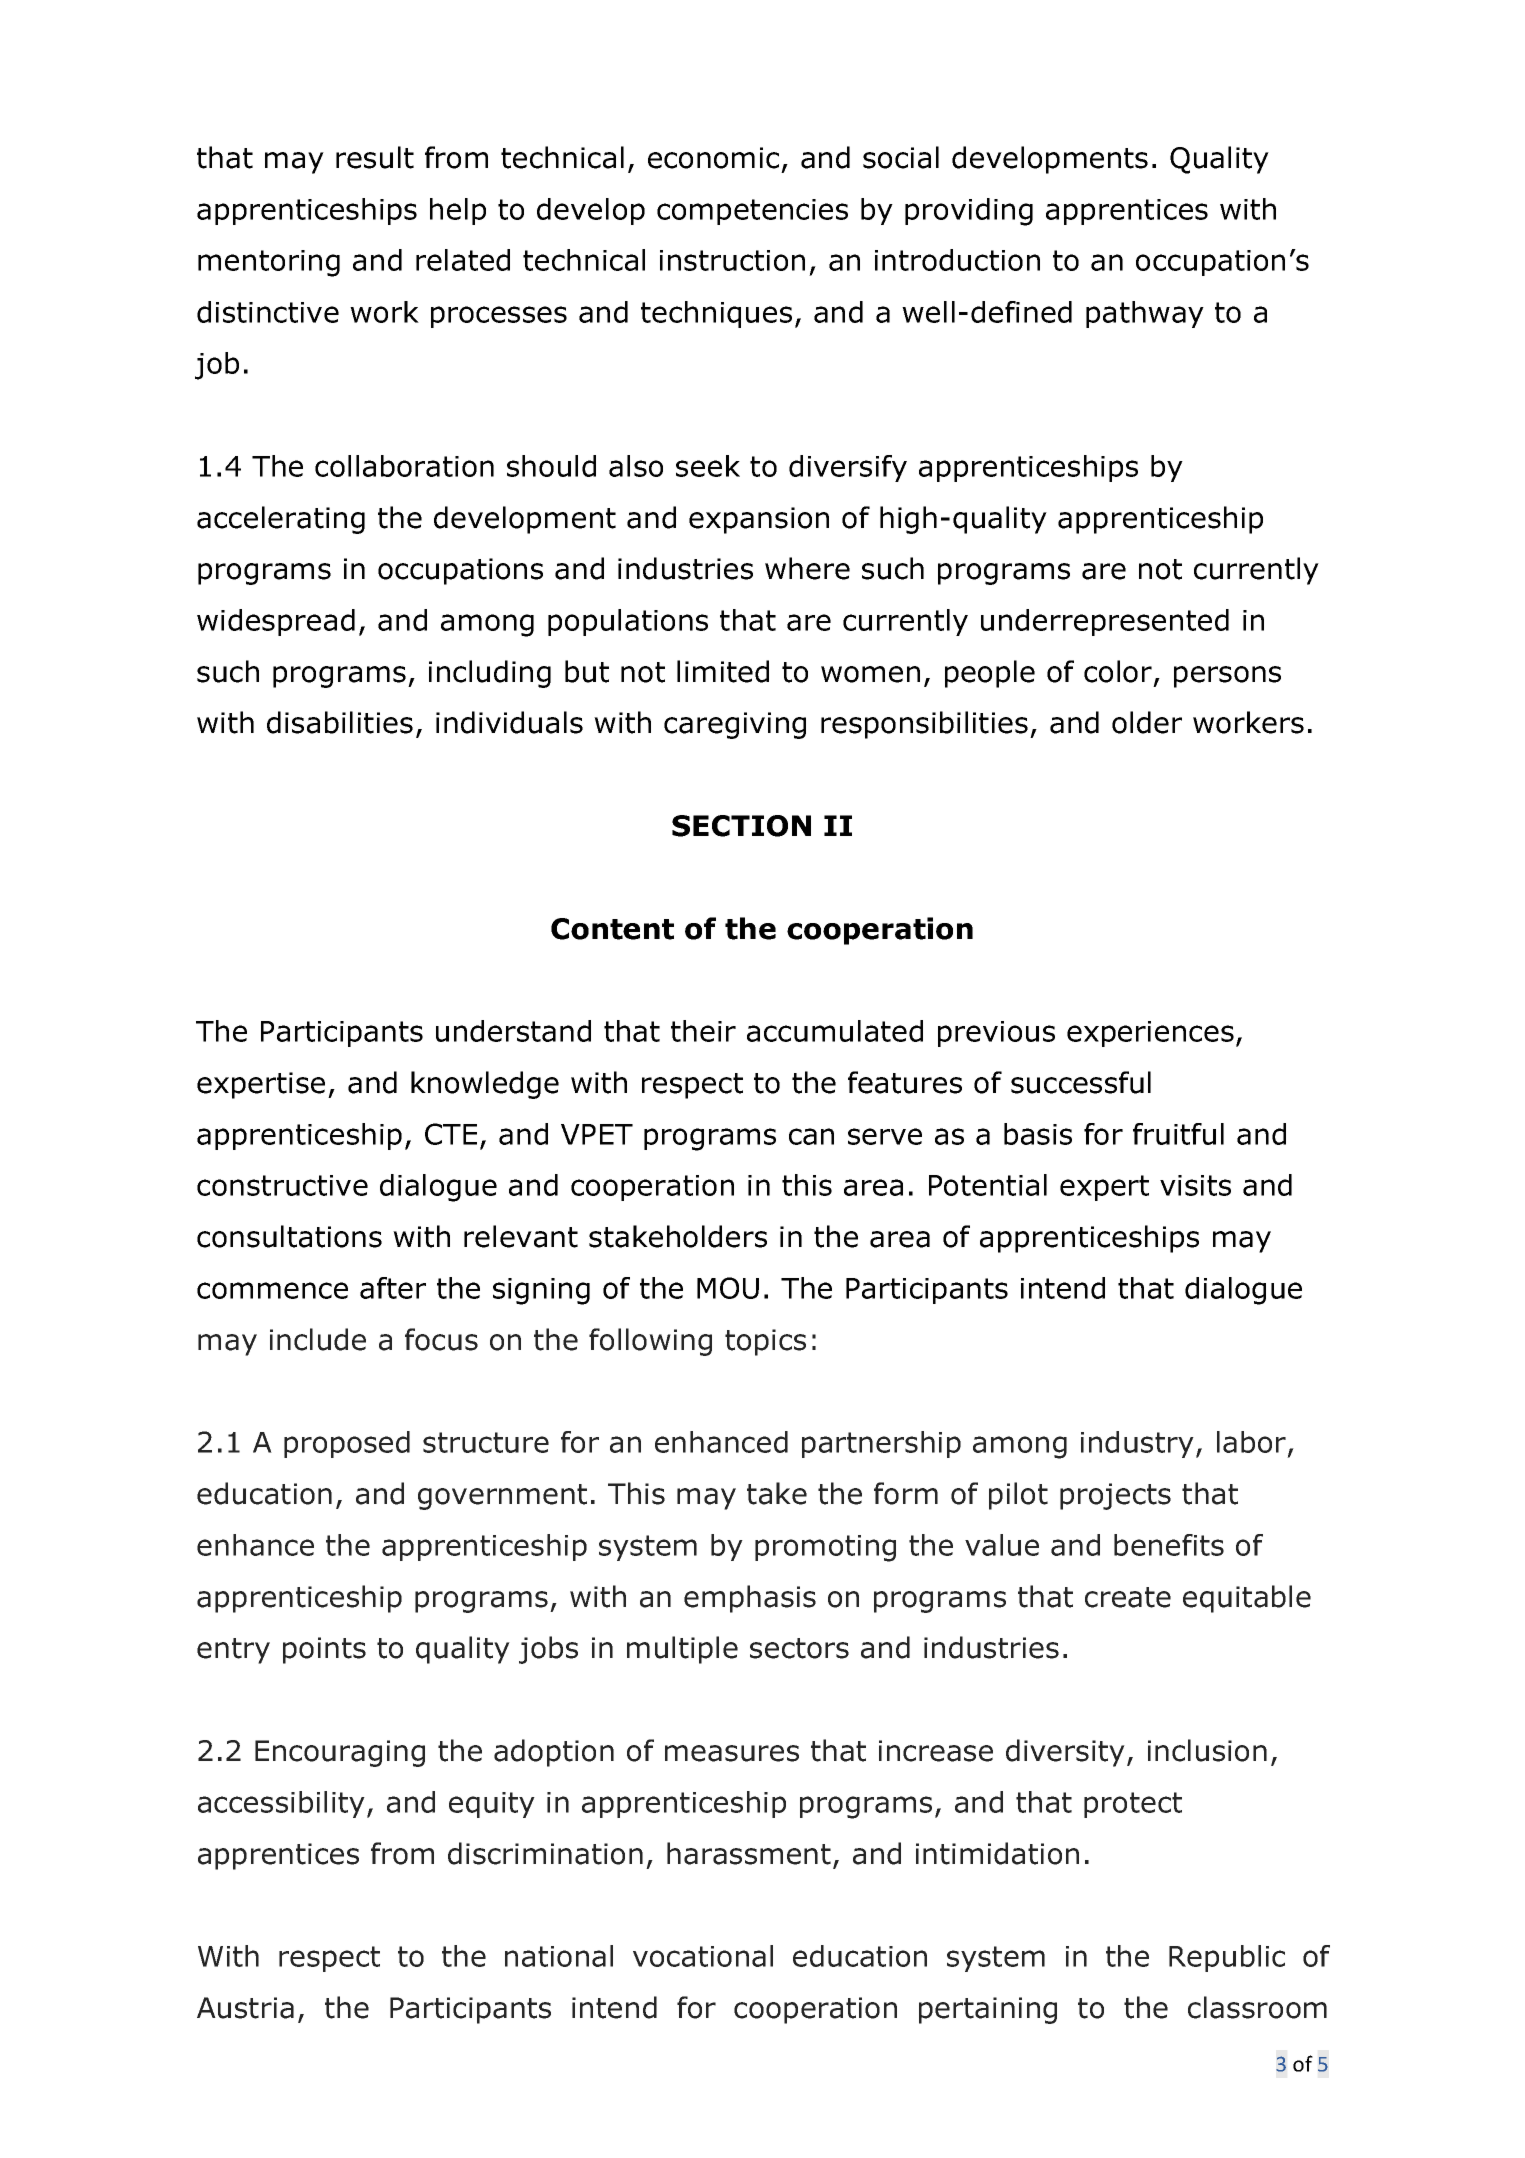  What do you see at coordinates (375, 157) in the screenshot?
I see `result` at bounding box center [375, 157].
